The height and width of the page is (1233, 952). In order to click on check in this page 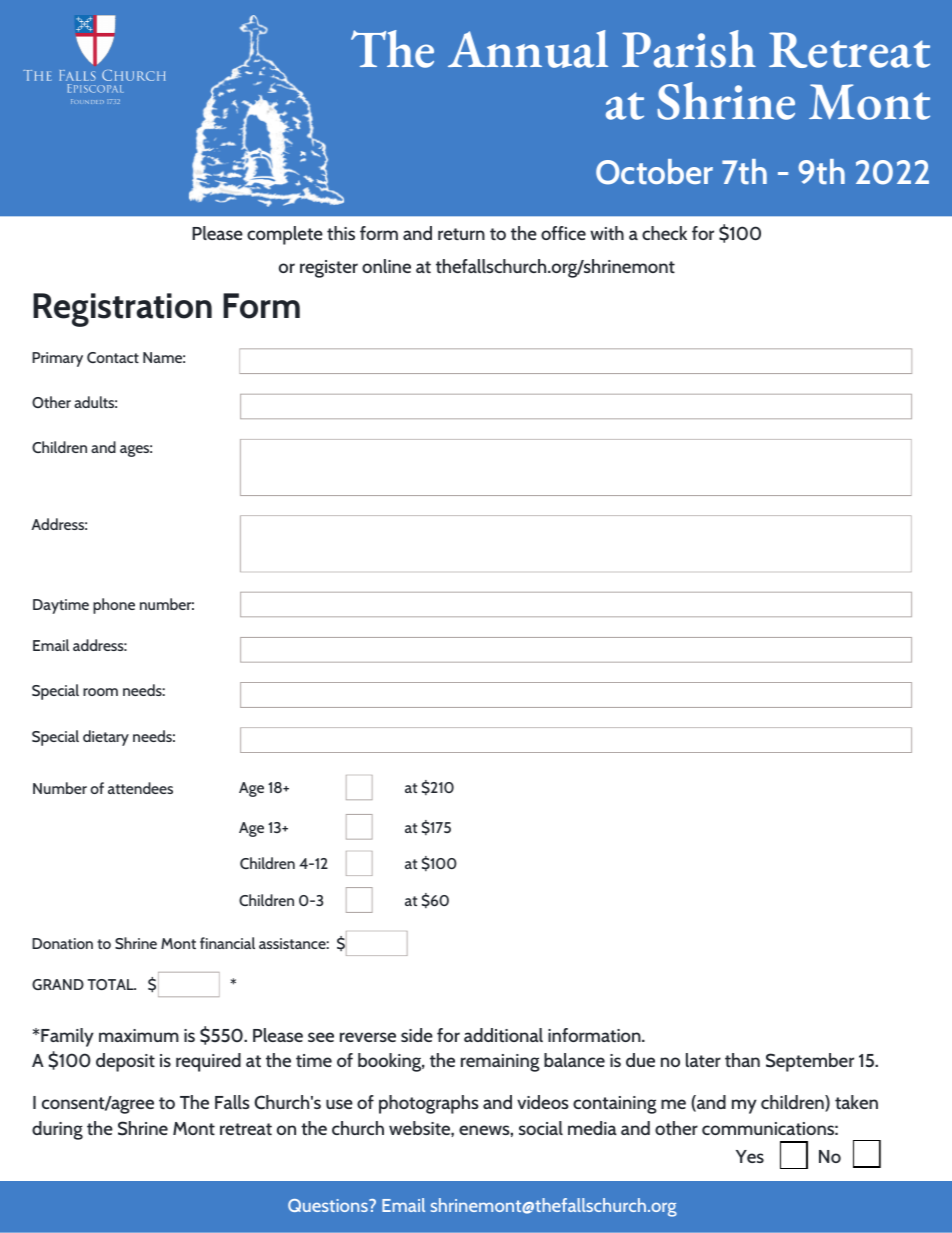, I will do `click(664, 233)`.
